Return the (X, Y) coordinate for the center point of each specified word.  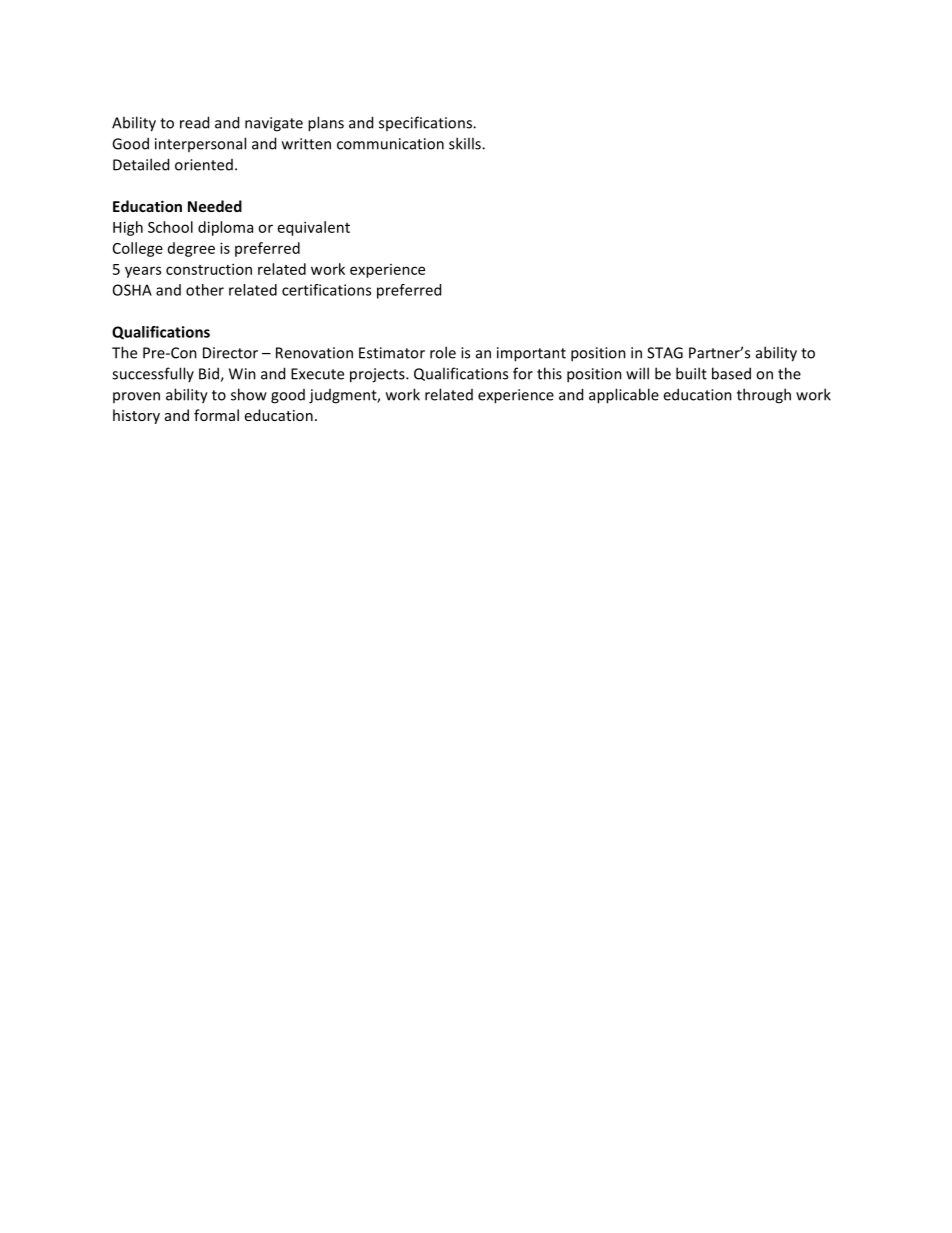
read (194, 122)
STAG (665, 353)
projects (378, 375)
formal (216, 415)
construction (209, 269)
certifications (326, 290)
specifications (426, 123)
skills (466, 143)
